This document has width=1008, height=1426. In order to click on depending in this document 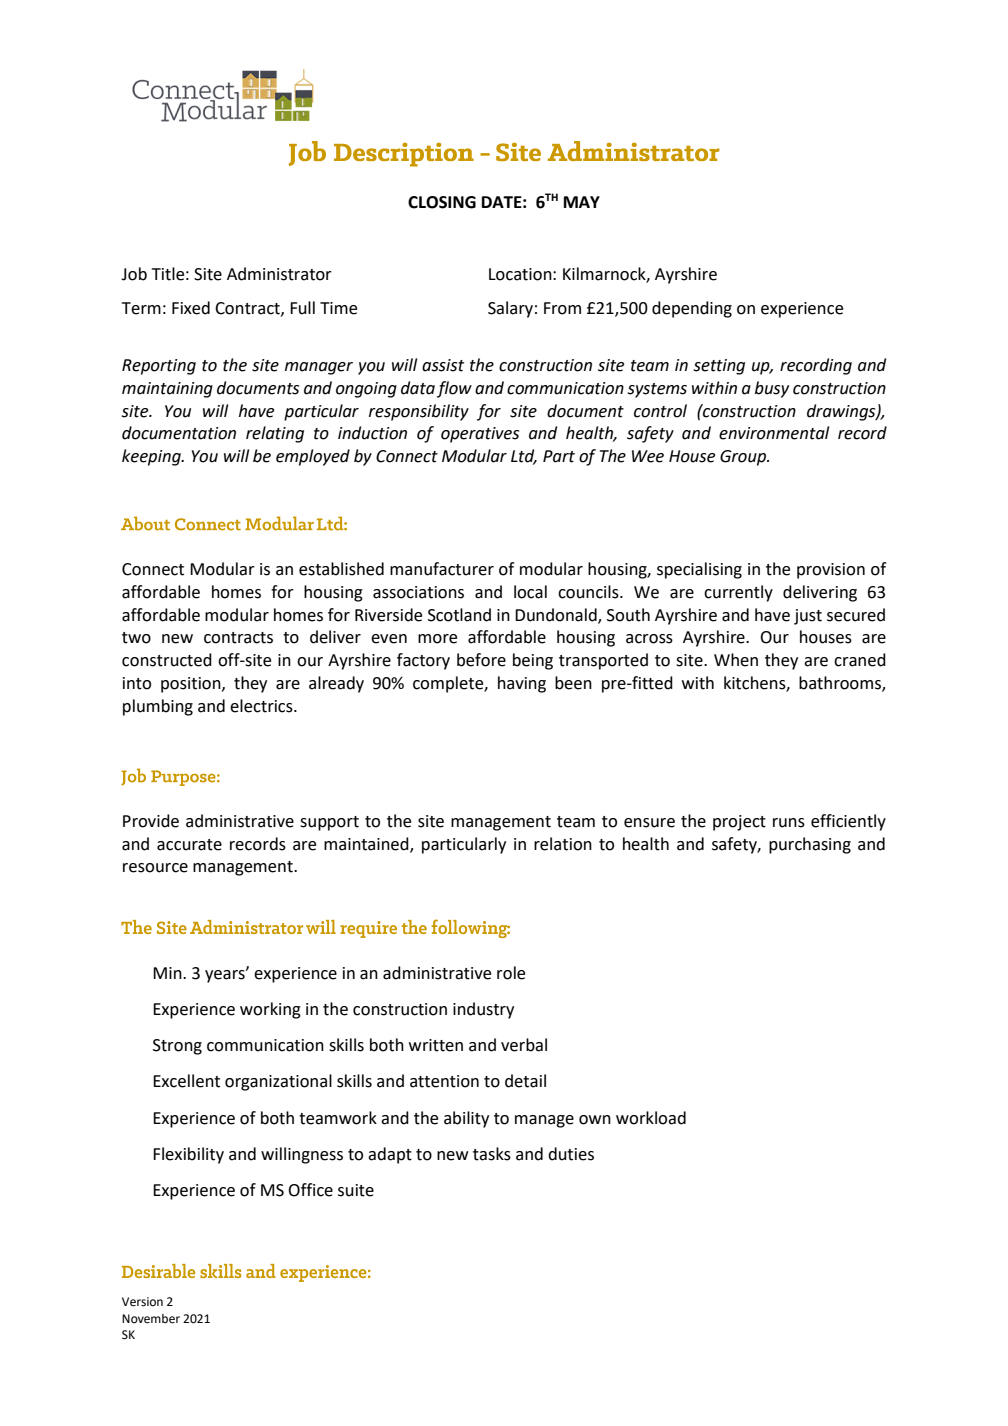, I will do `click(692, 309)`.
